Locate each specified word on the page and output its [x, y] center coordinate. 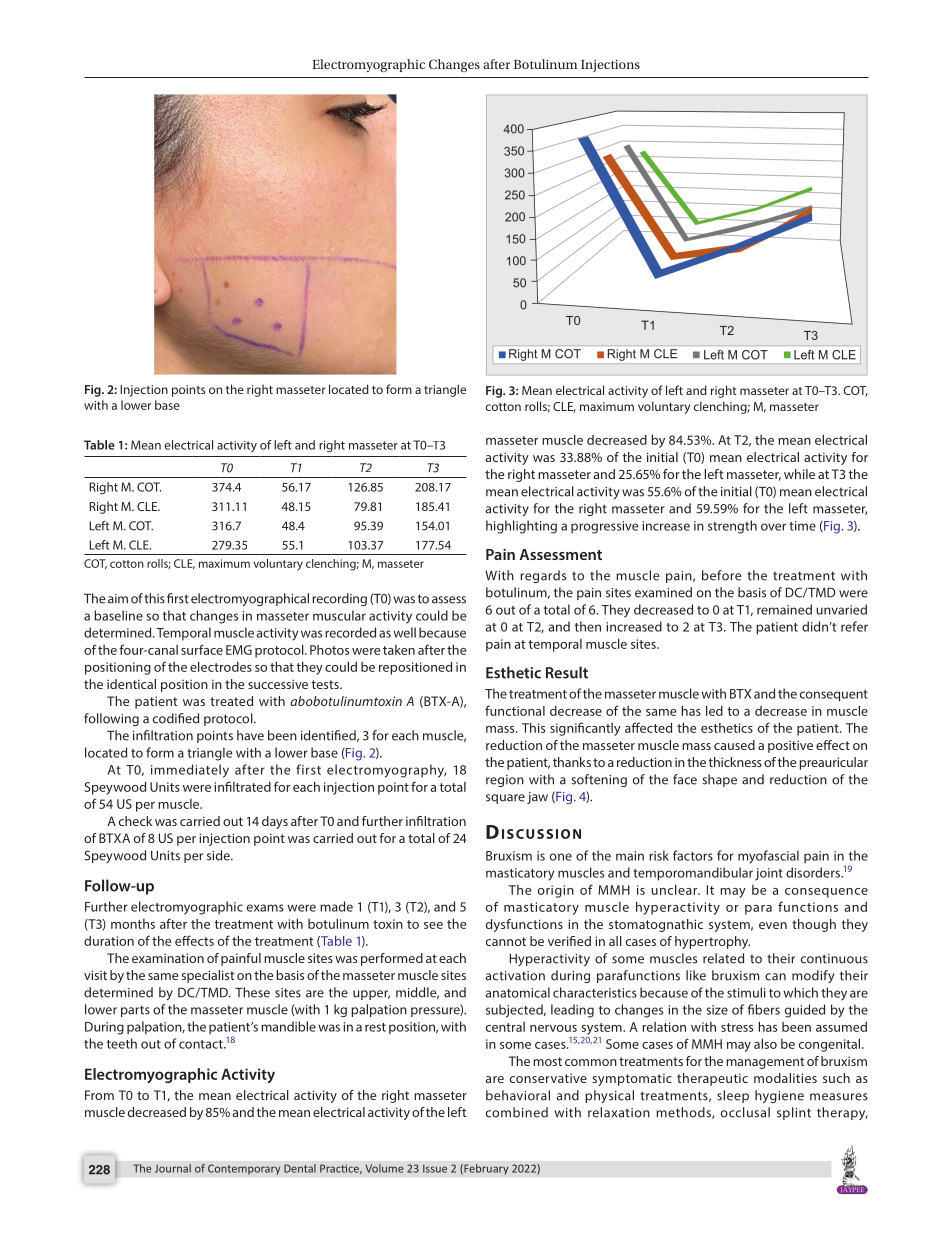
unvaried [841, 609]
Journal [173, 1168]
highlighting [521, 527]
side [219, 855]
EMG [239, 650]
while [799, 474]
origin [556, 891]
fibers [764, 1009]
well [404, 632]
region [505, 781]
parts [135, 1011]
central [505, 1027]
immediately [190, 771]
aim [118, 599]
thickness [735, 762]
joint [769, 874]
